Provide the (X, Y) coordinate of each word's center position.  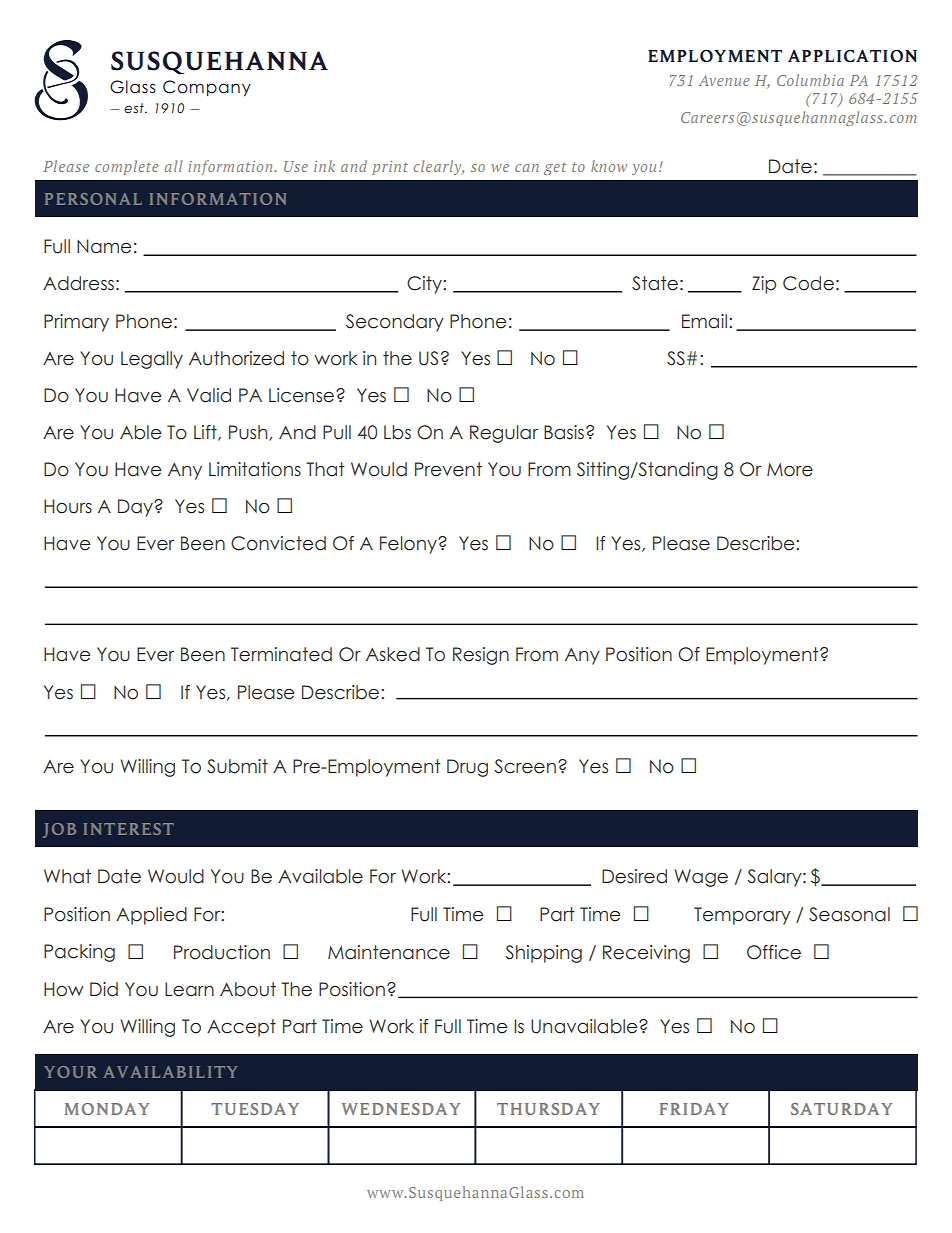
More (790, 470)
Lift (206, 433)
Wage (701, 878)
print (390, 168)
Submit (237, 766)
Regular (504, 434)
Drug (467, 768)
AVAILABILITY (170, 1072)
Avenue (723, 80)
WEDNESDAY (401, 1109)
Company (207, 88)
